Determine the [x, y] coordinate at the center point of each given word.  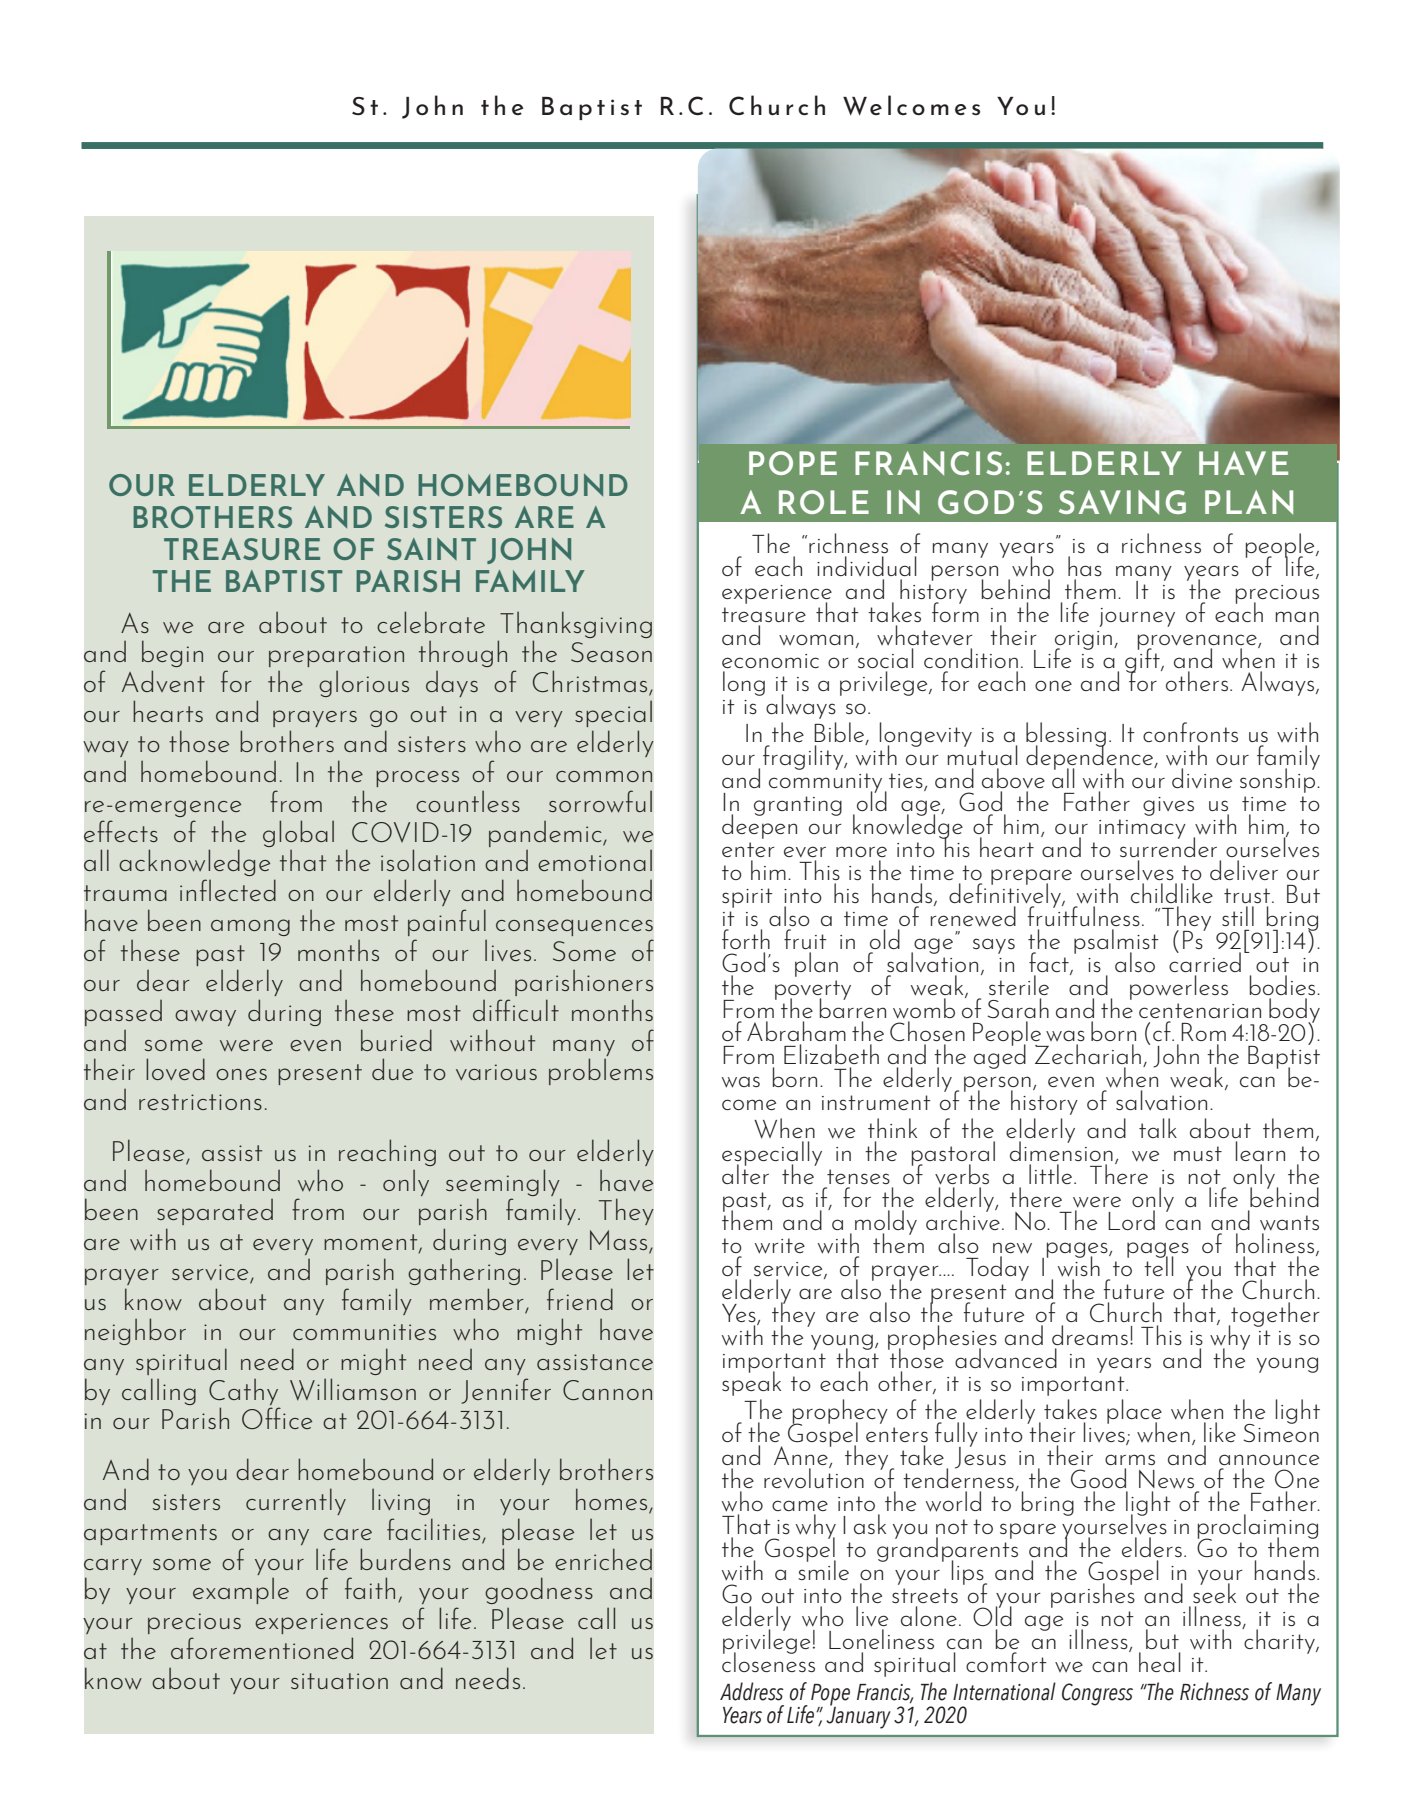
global [298, 833]
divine [1202, 778]
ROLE [824, 502]
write [780, 1246]
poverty [813, 991]
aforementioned [262, 1648]
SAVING [1122, 502]
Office [277, 1418]
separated [215, 1212]
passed [123, 1013]
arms [1130, 1459]
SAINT [431, 549]
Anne [802, 1457]
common [604, 776]
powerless [1179, 987]
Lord [1131, 1220]
